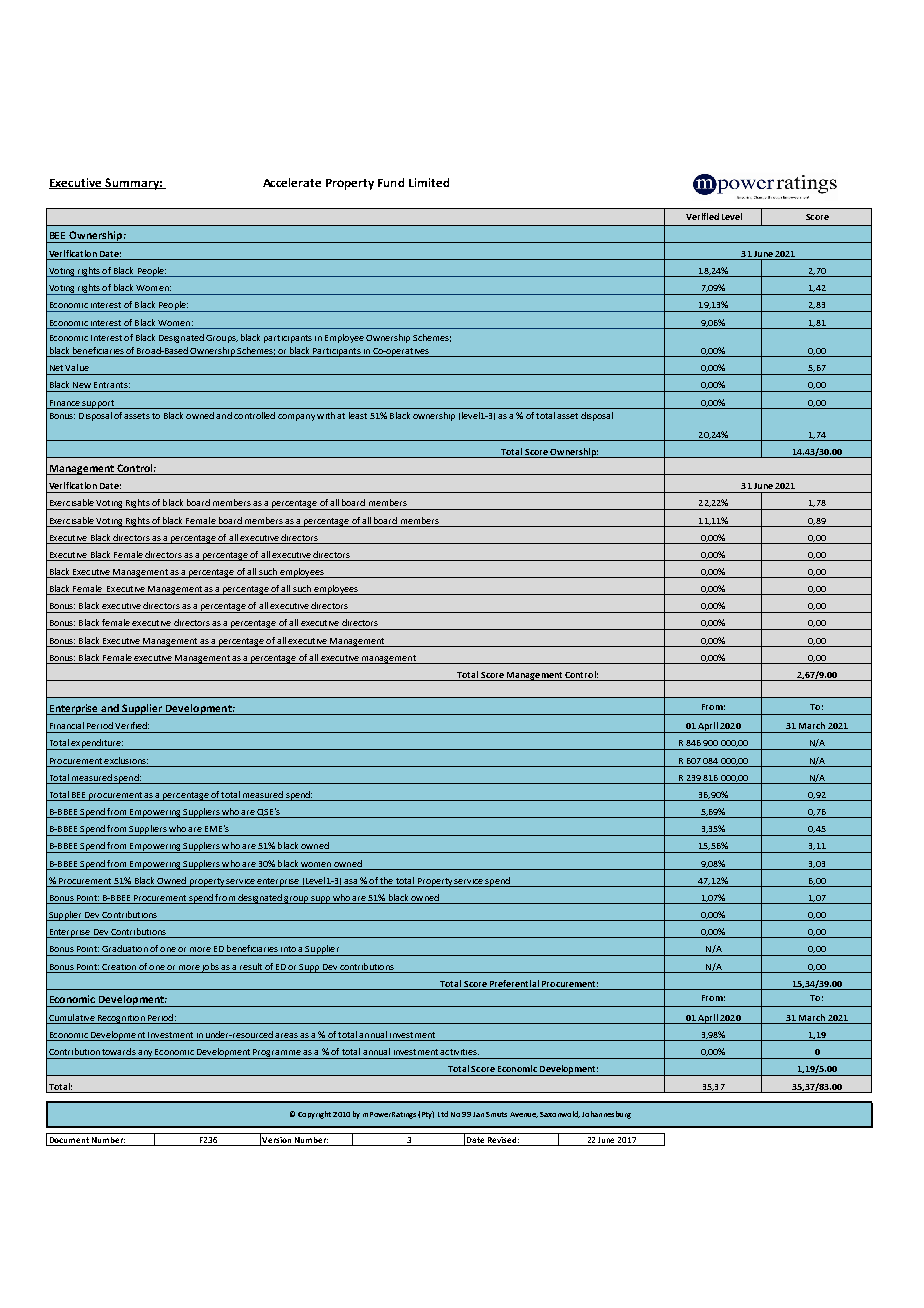  I want to click on Limited, so click(429, 182).
